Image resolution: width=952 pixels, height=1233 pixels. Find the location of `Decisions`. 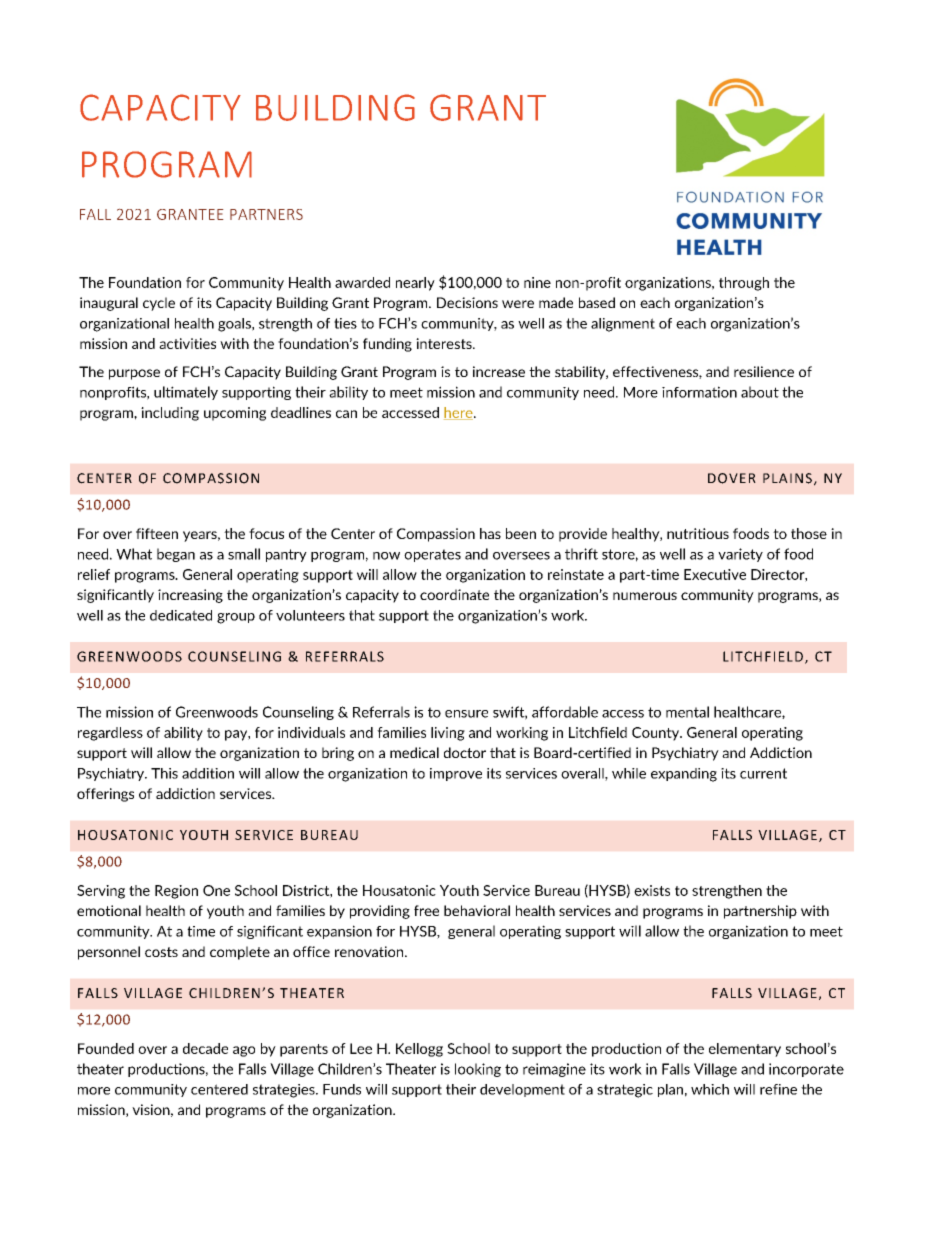

Decisions is located at coordinates (467, 302).
